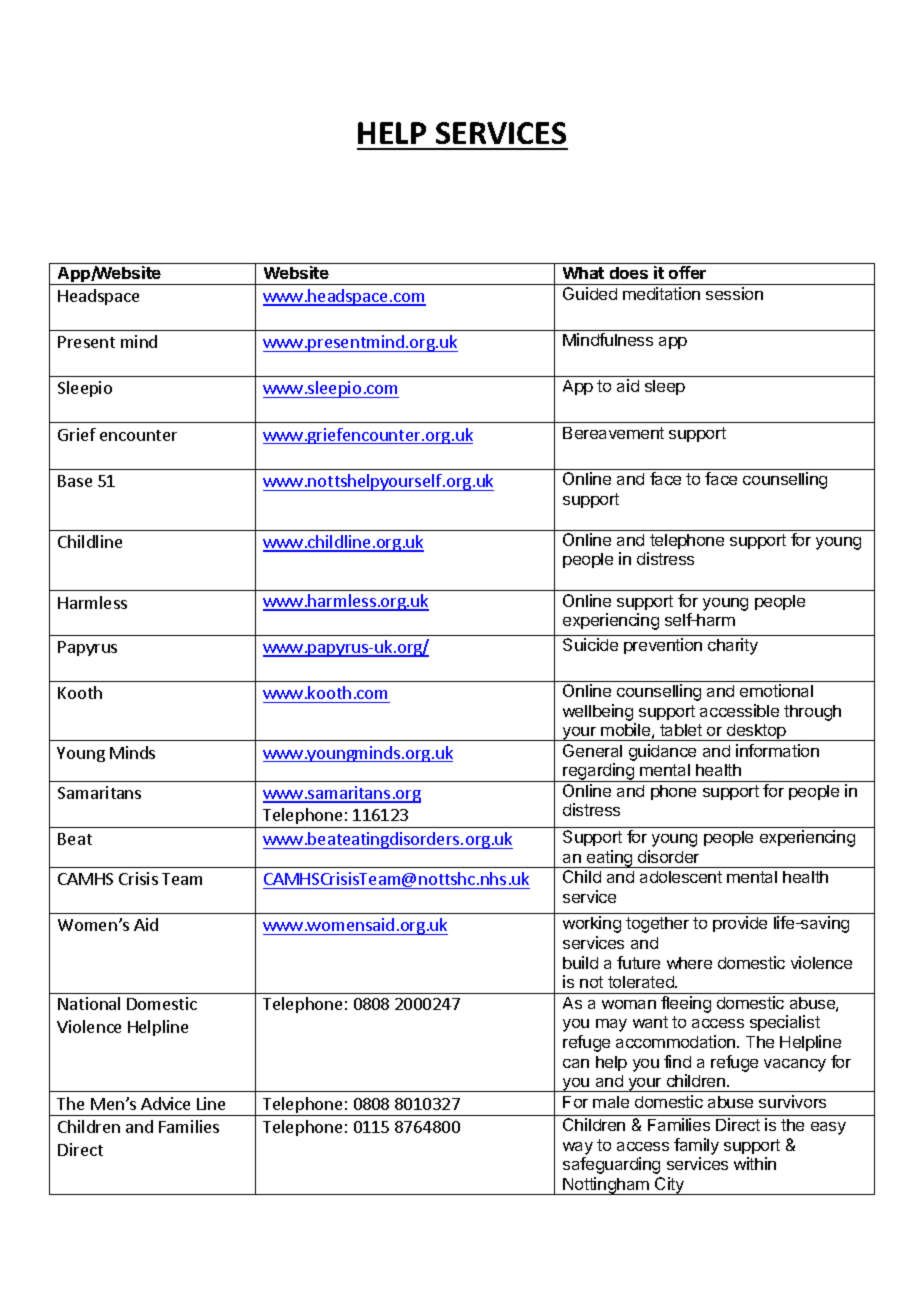 The width and height of the screenshot is (924, 1307). What do you see at coordinates (733, 646) in the screenshot?
I see `charity` at bounding box center [733, 646].
